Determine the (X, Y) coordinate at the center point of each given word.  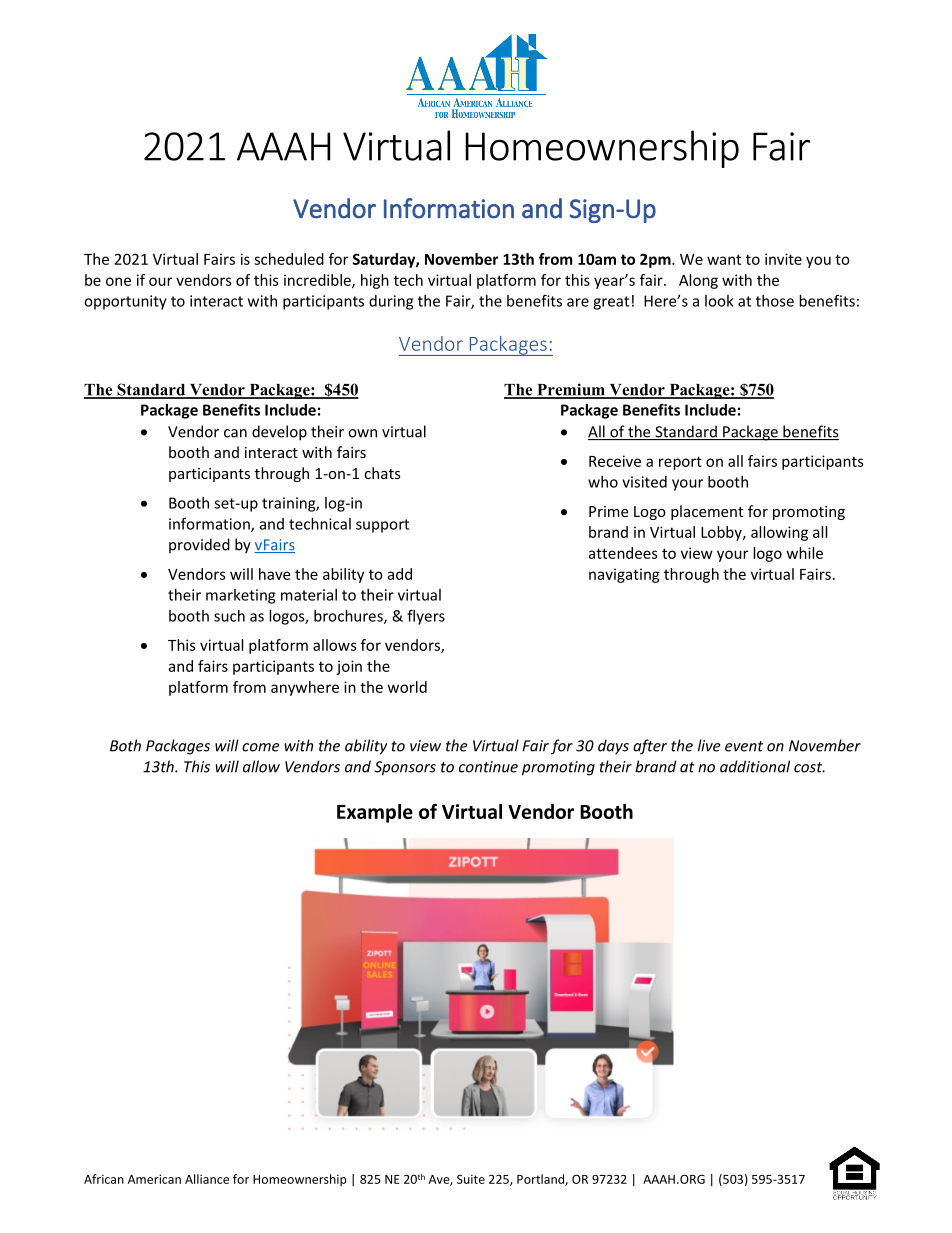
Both (125, 745)
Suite (471, 1179)
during (391, 302)
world (407, 687)
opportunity (125, 302)
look (719, 301)
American (154, 1179)
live (709, 745)
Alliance (207, 1179)
